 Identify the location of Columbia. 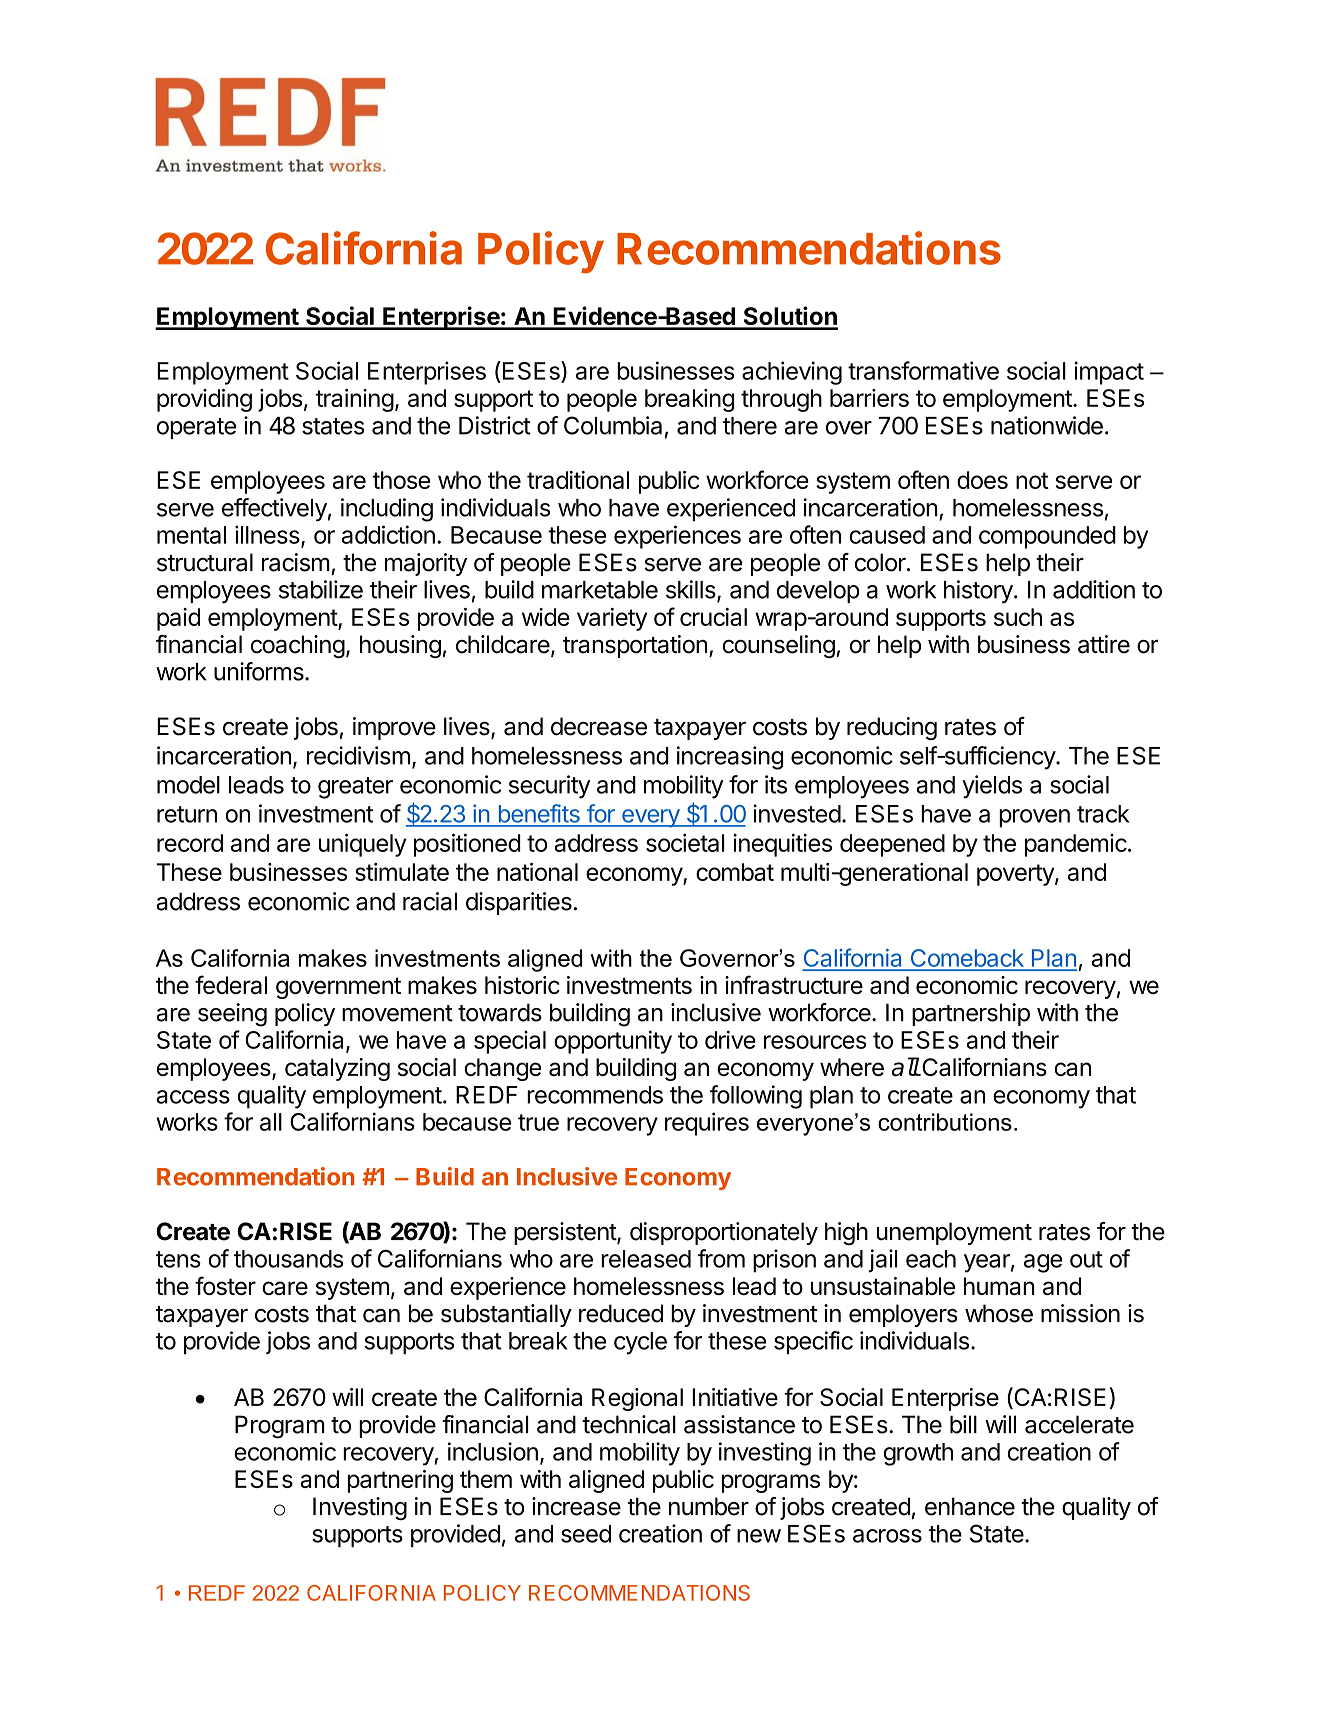
(613, 425).
